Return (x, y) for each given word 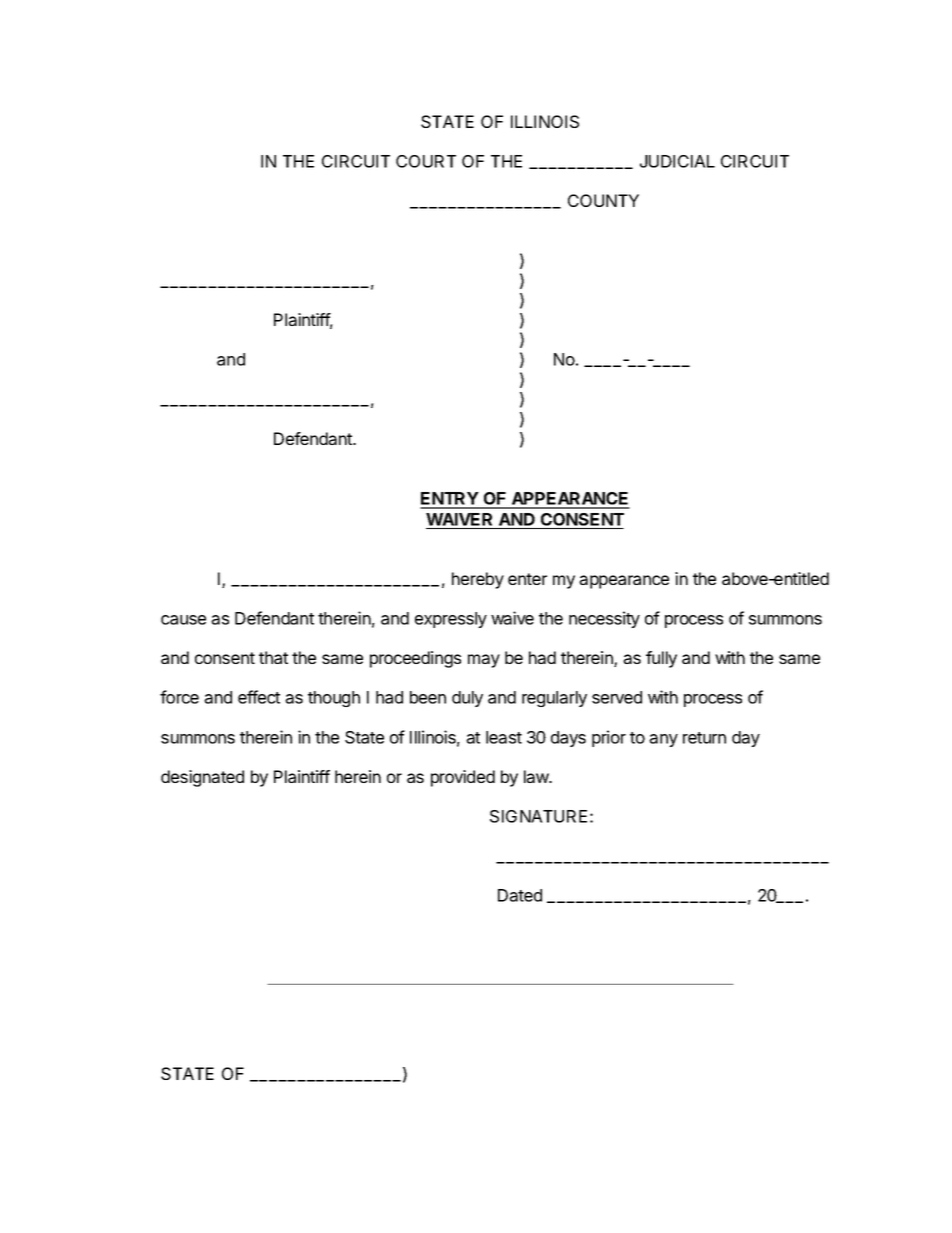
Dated (520, 895)
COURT (426, 161)
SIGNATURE (538, 816)
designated (202, 778)
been (428, 697)
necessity (604, 619)
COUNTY (603, 200)
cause (183, 620)
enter (527, 579)
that (273, 657)
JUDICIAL (677, 161)
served (617, 697)
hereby (478, 580)
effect (259, 697)
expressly (451, 620)
